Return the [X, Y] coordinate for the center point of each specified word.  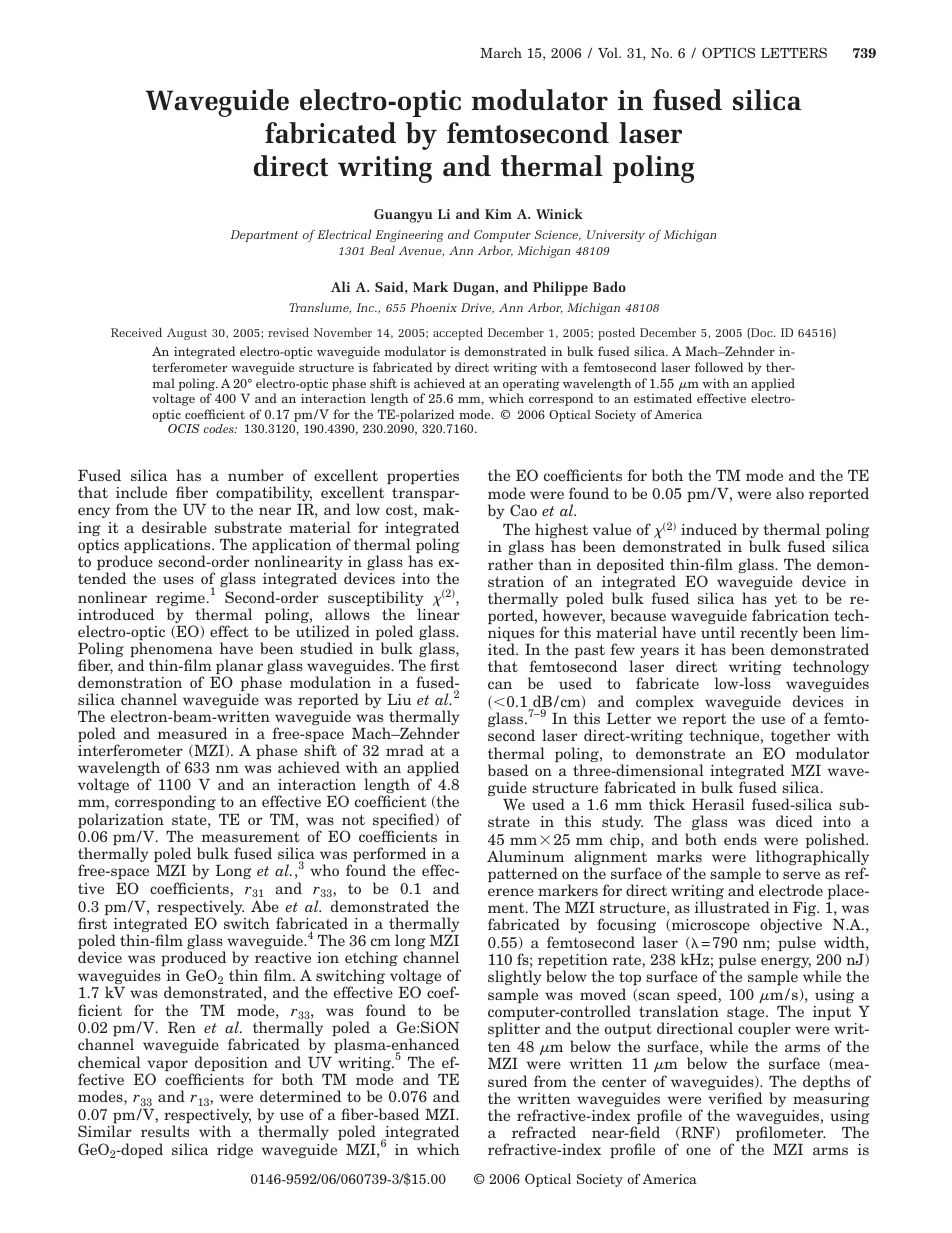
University [616, 236]
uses [178, 580]
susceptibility [376, 600]
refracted [544, 1132]
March [501, 52]
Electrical [344, 234]
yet [786, 600]
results [165, 1131]
